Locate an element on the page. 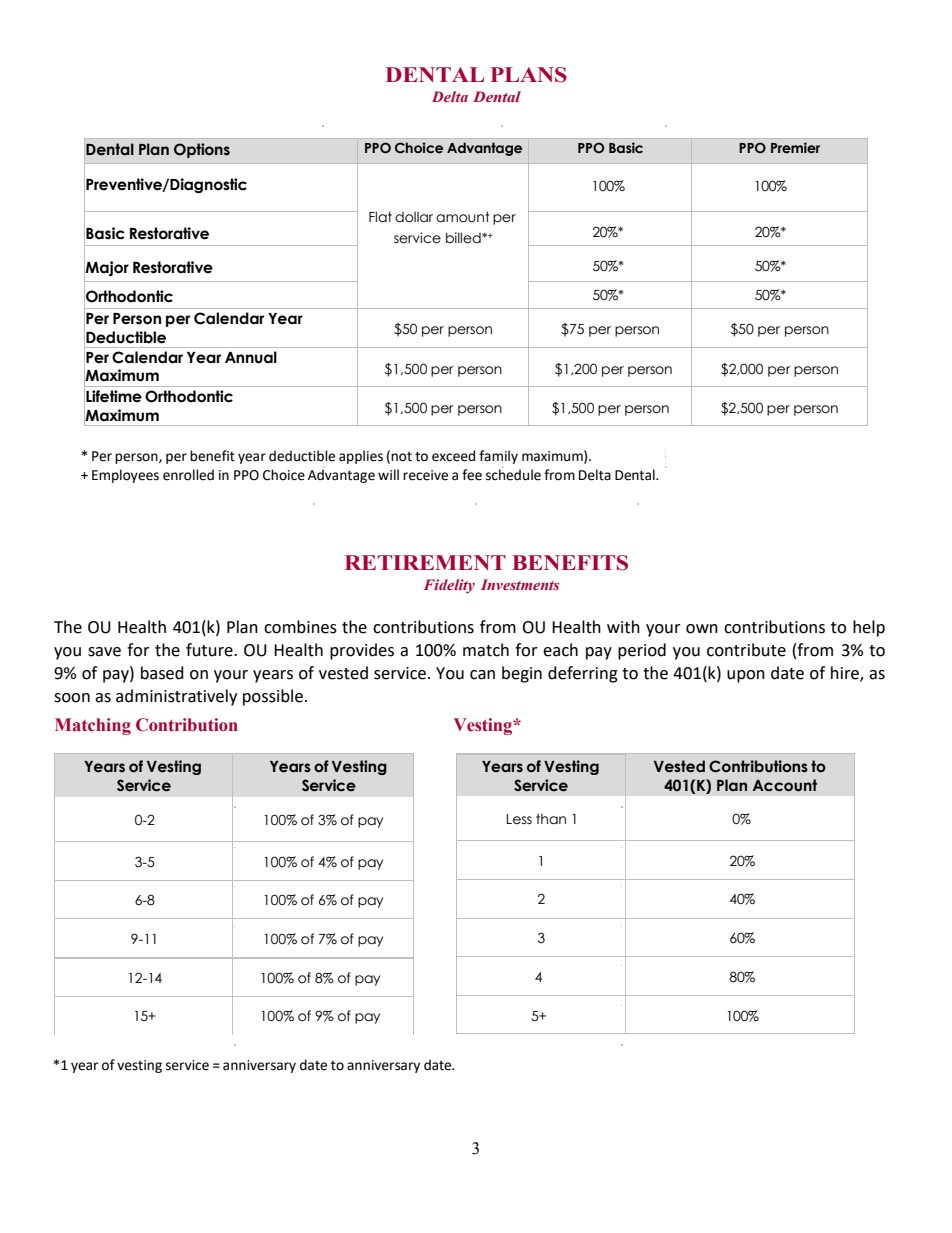  Options is located at coordinates (202, 150).
